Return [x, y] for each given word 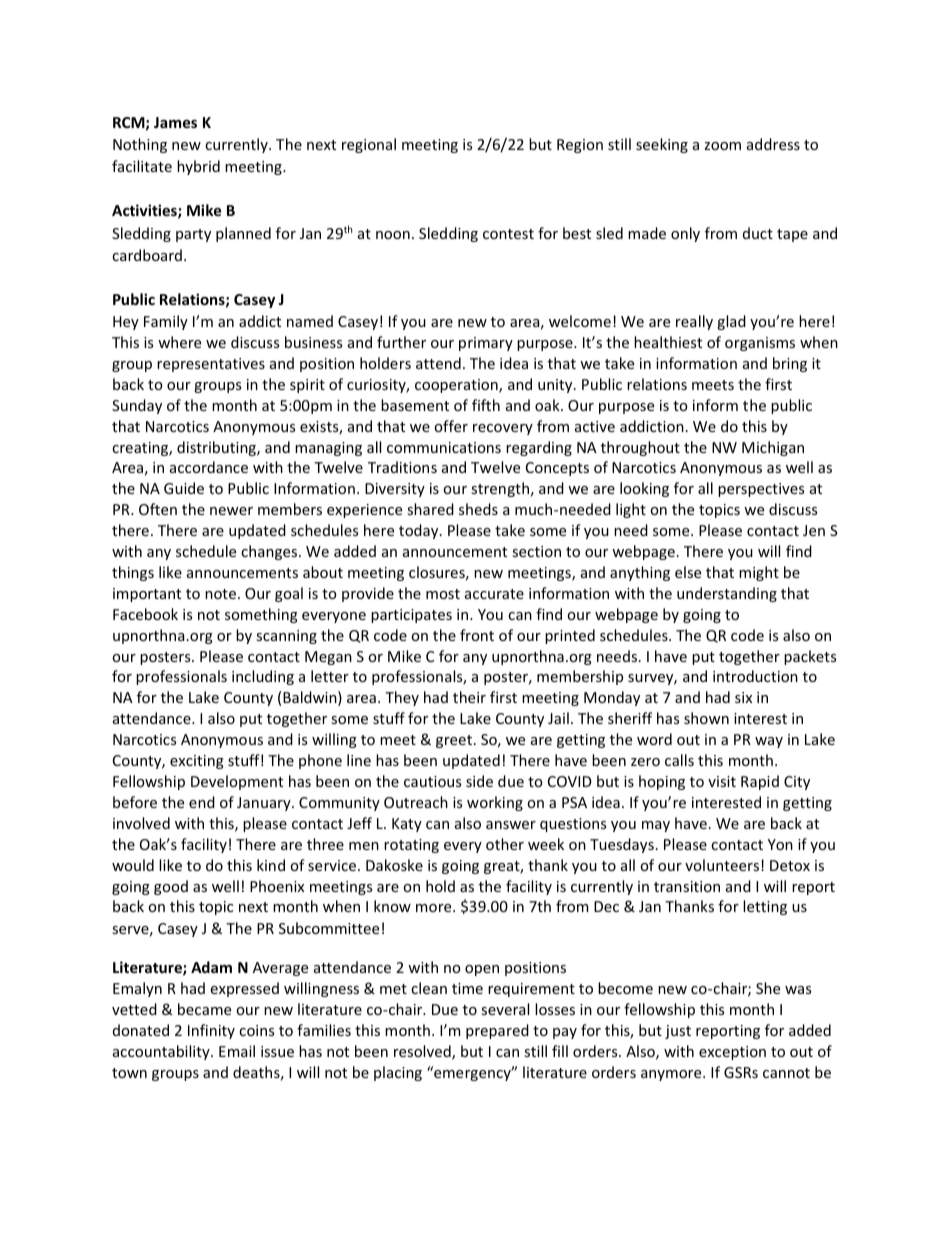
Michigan [773, 448]
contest [508, 234]
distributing [217, 448]
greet [454, 741]
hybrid [198, 167]
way [769, 742]
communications [444, 447]
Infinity [211, 1031]
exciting [197, 762]
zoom [722, 146]
